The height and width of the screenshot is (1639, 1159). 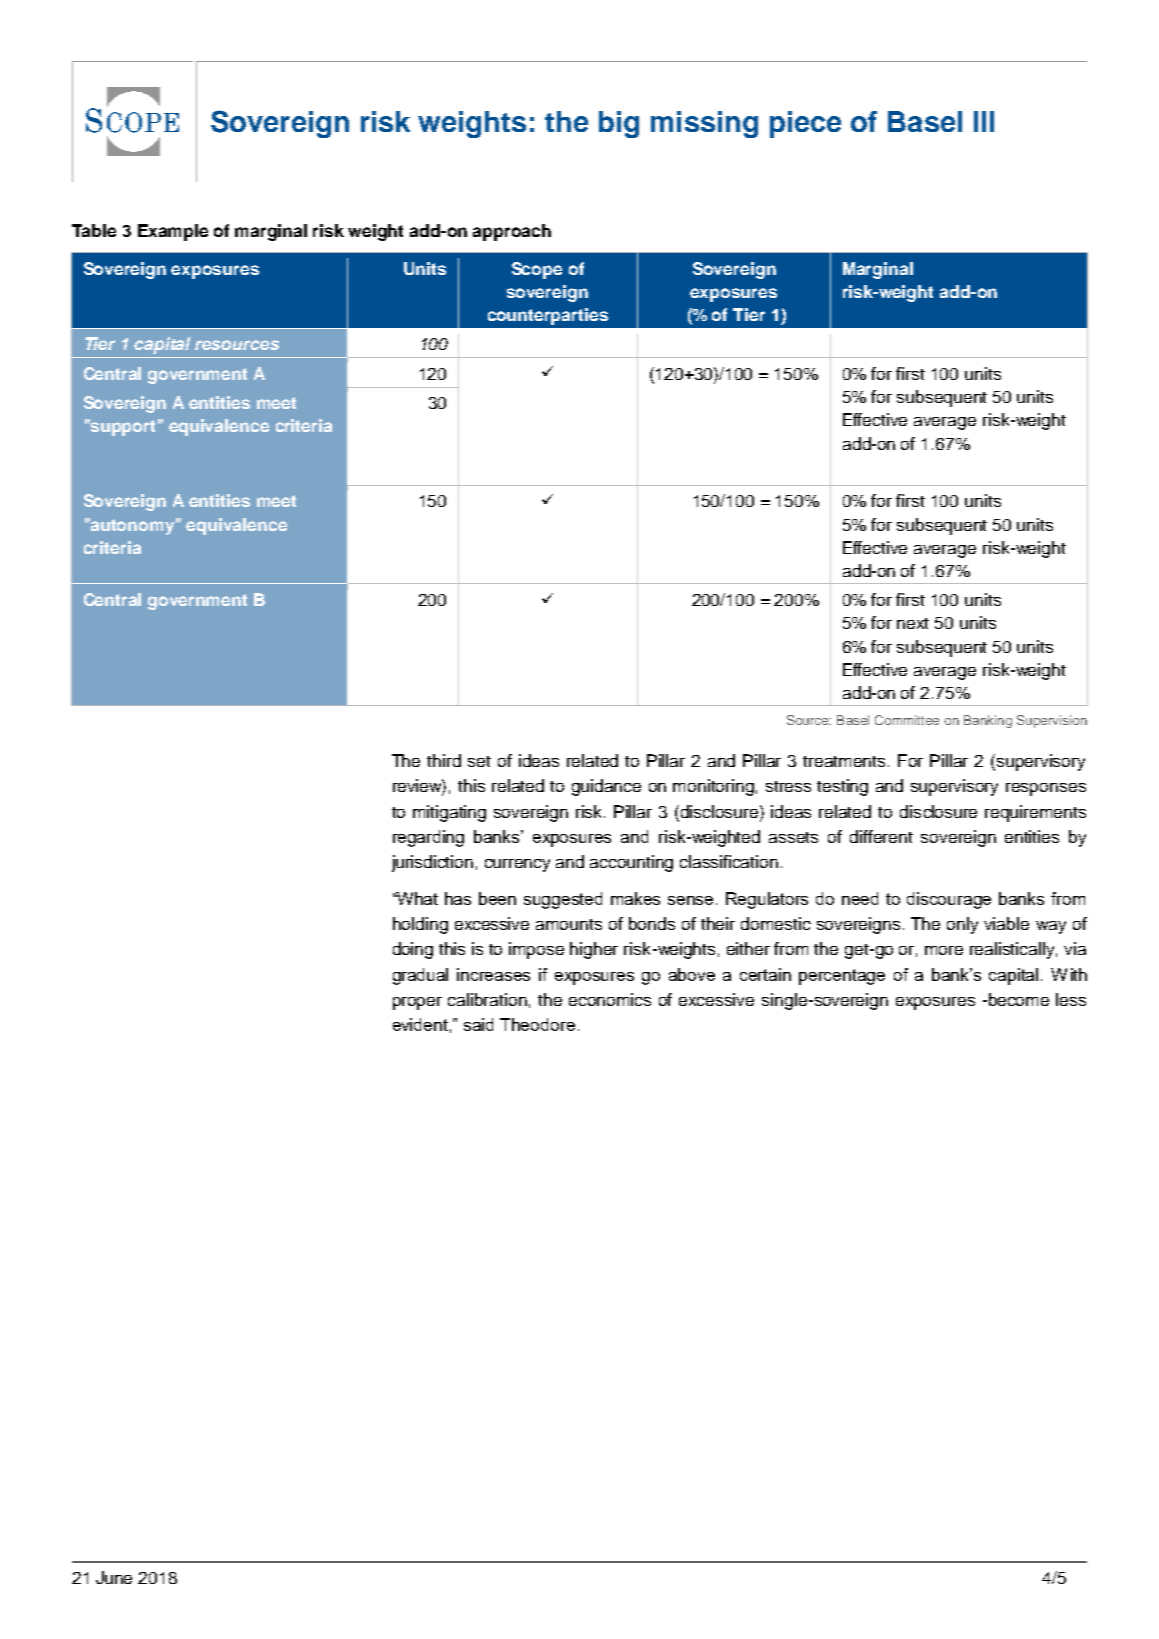 What do you see at coordinates (114, 1577) in the screenshot?
I see `June` at bounding box center [114, 1577].
